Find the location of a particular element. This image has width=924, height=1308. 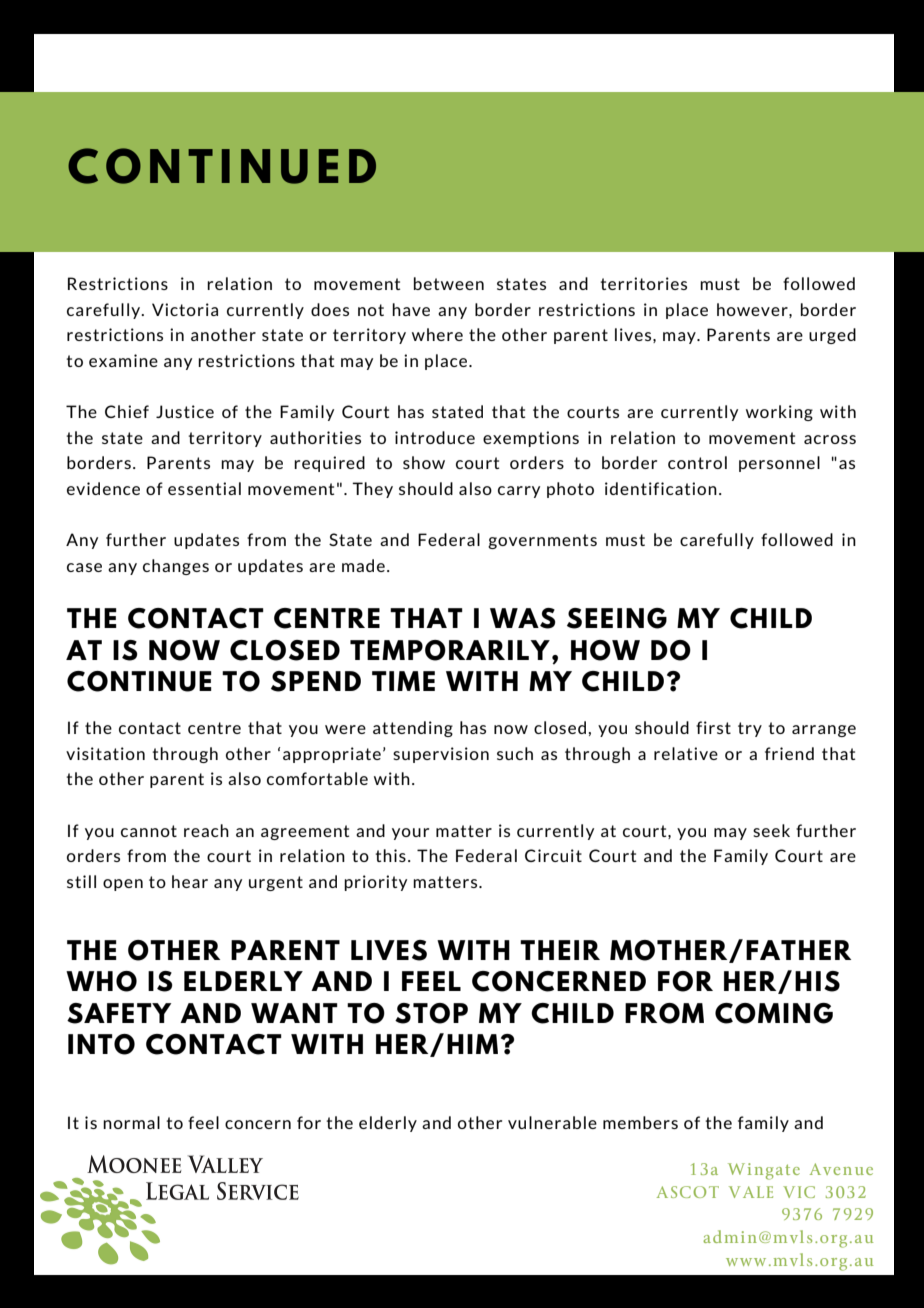

urged is located at coordinates (832, 336).
